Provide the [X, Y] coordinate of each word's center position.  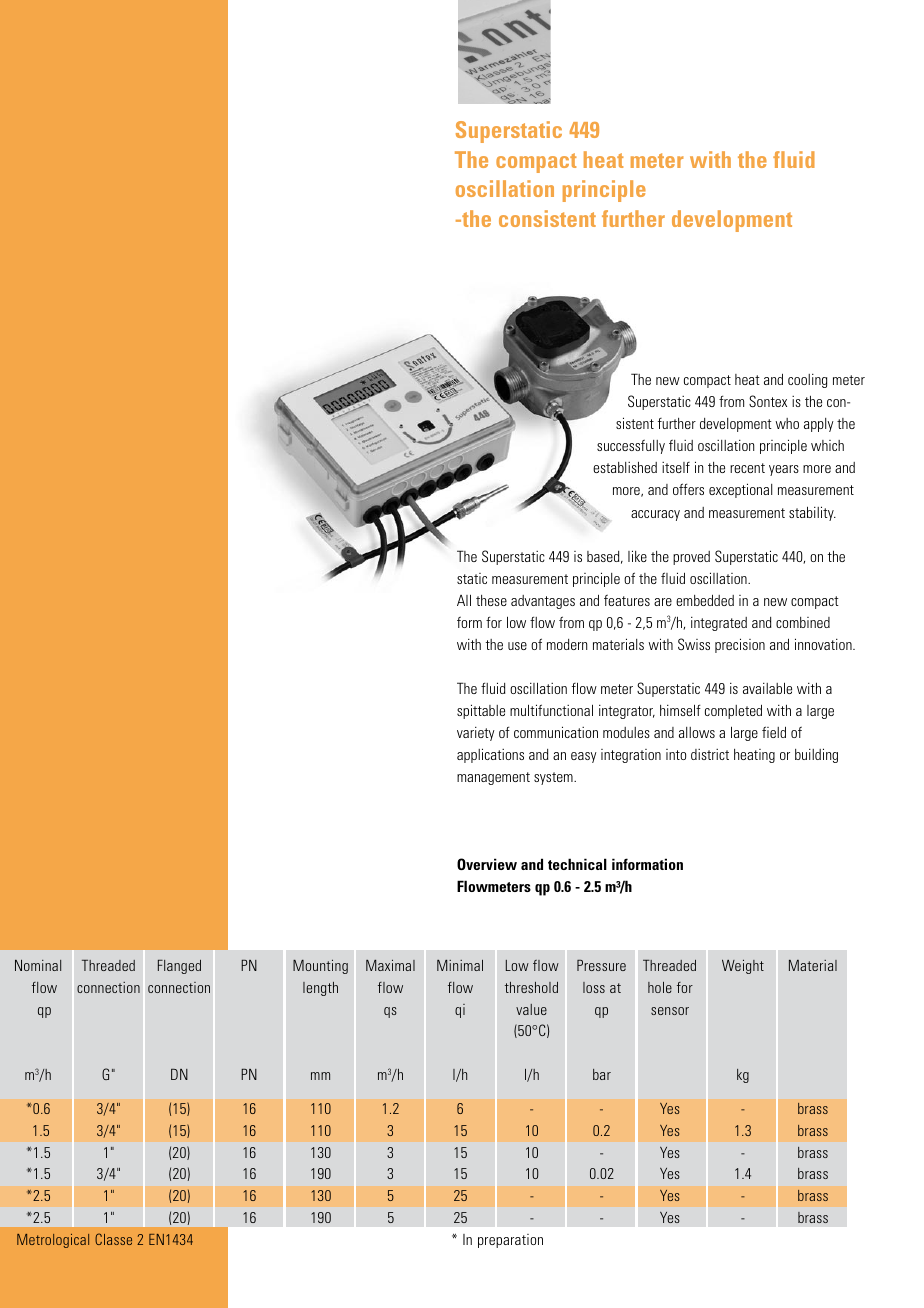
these [491, 600]
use [517, 646]
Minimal [460, 965]
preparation [510, 1241]
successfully [631, 446]
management [493, 778]
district [710, 754]
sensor [670, 1011]
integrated [719, 624]
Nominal [38, 965]
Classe [113, 1239]
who [787, 423]
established [625, 467]
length [320, 989]
